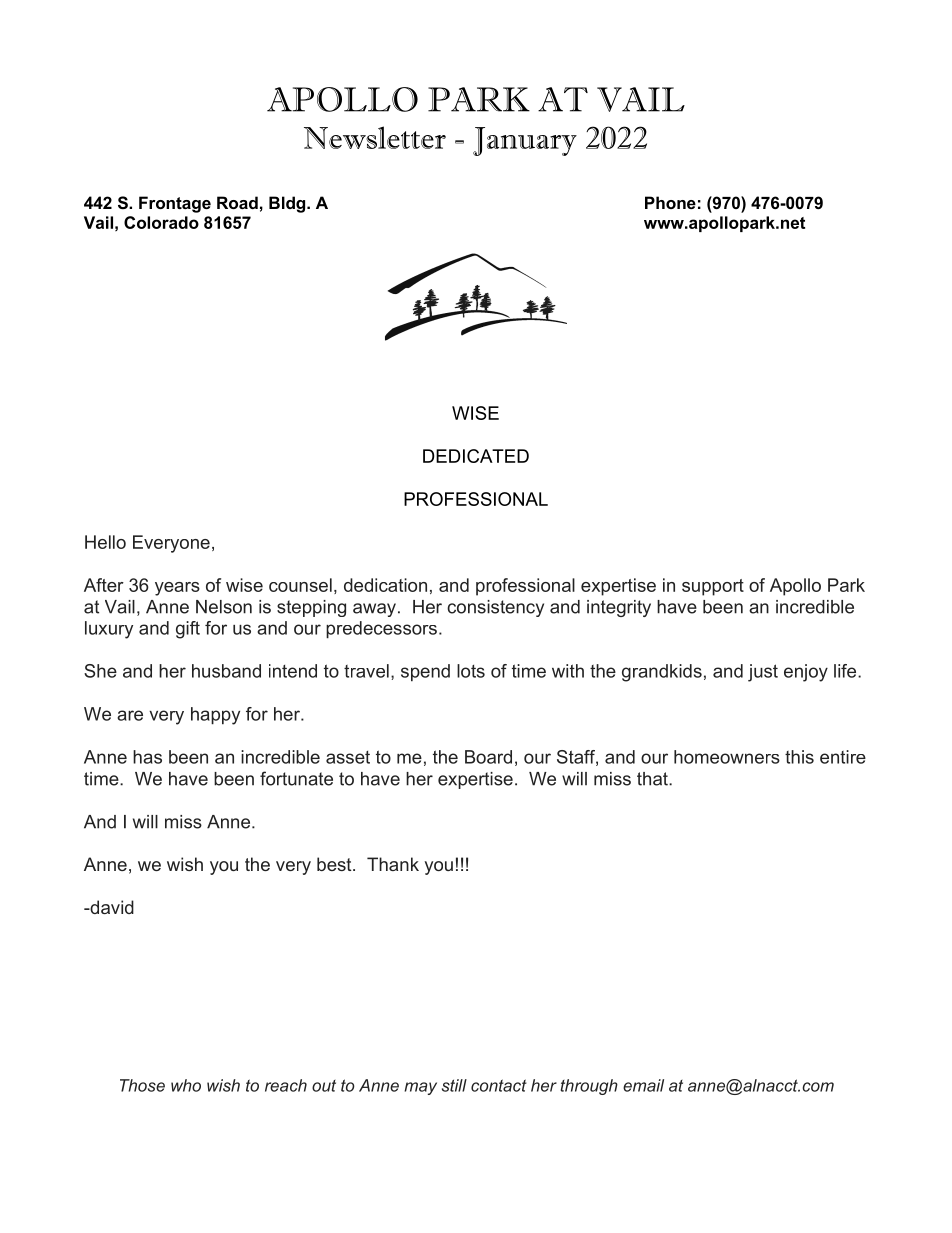 Image resolution: width=952 pixels, height=1233 pixels. What do you see at coordinates (713, 587) in the image?
I see `support` at bounding box center [713, 587].
